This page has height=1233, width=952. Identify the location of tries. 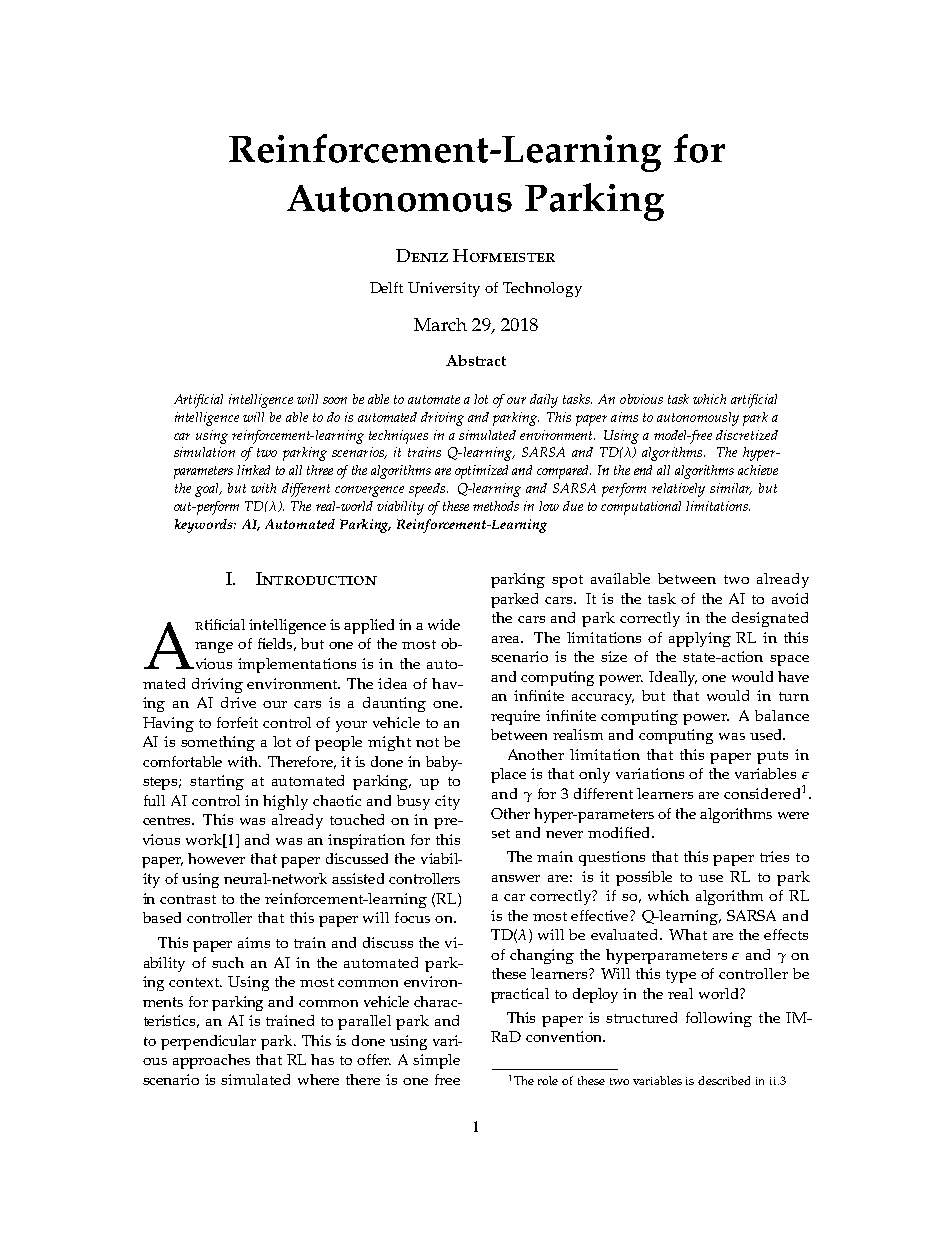
(774, 856).
